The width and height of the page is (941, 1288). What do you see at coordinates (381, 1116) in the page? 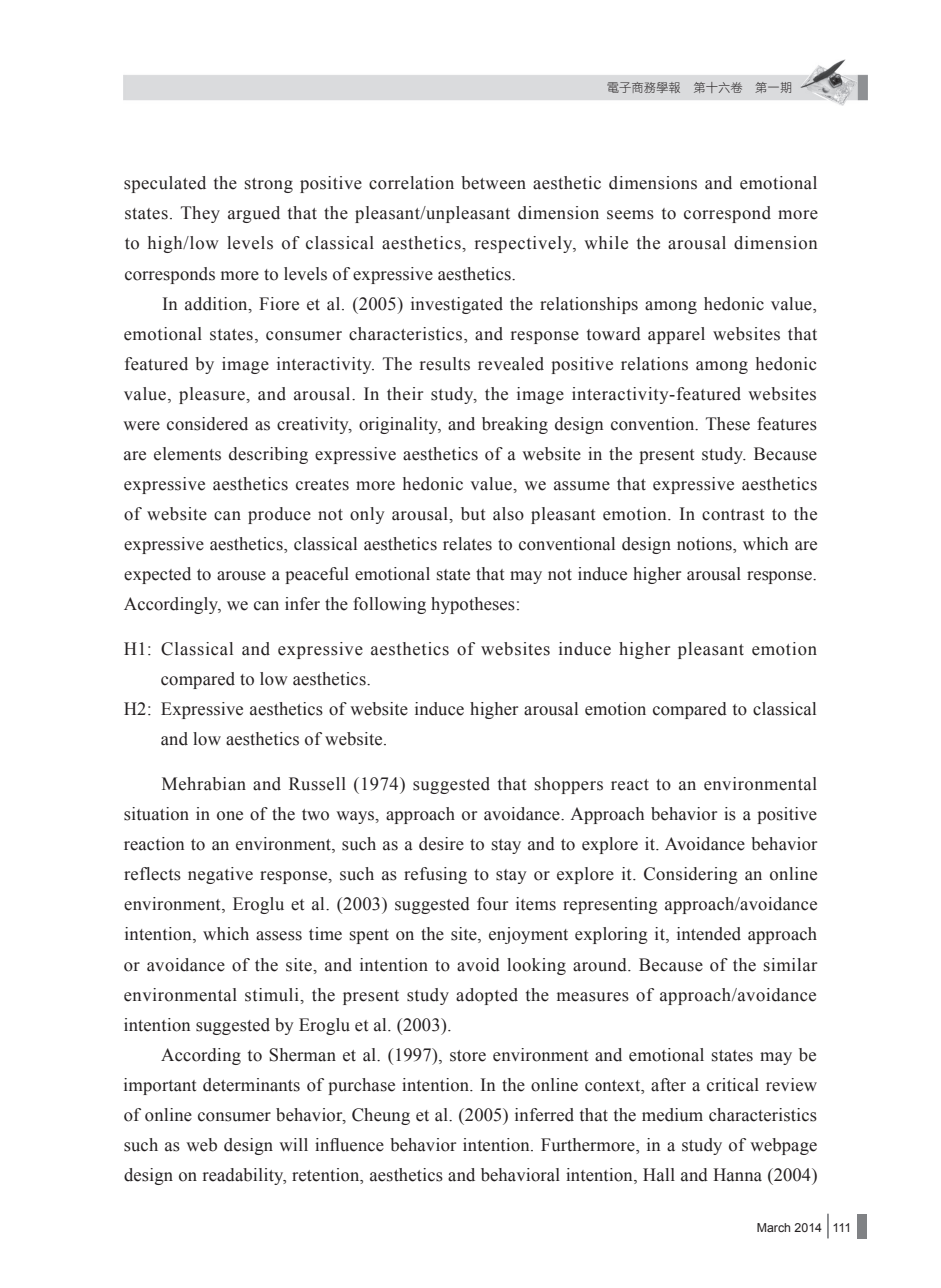
I see `Cheung` at bounding box center [381, 1116].
